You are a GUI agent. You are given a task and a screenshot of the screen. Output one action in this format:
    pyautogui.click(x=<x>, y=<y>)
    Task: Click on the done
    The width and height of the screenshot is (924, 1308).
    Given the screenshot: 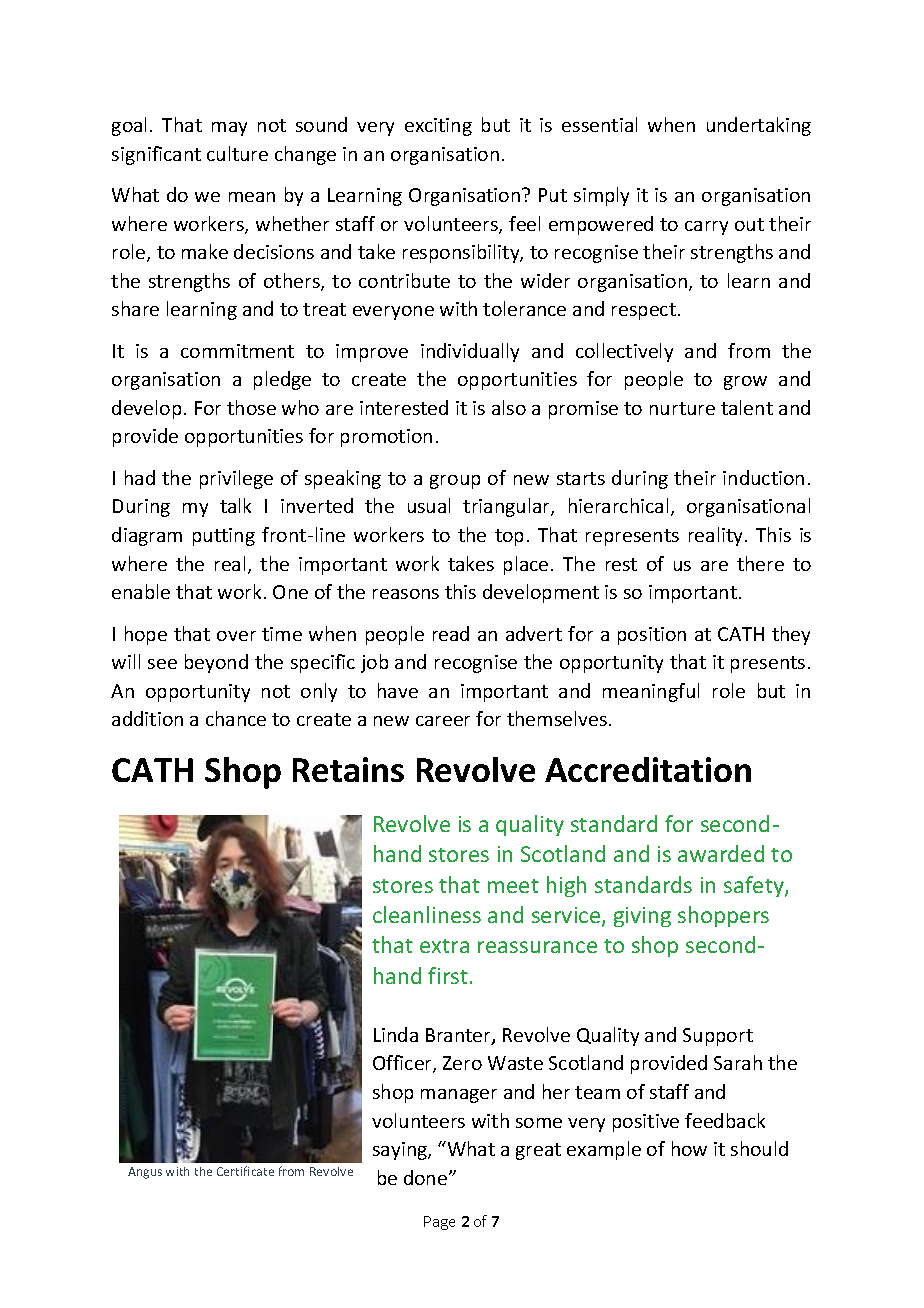 What is the action you would take?
    pyautogui.click(x=427, y=1177)
